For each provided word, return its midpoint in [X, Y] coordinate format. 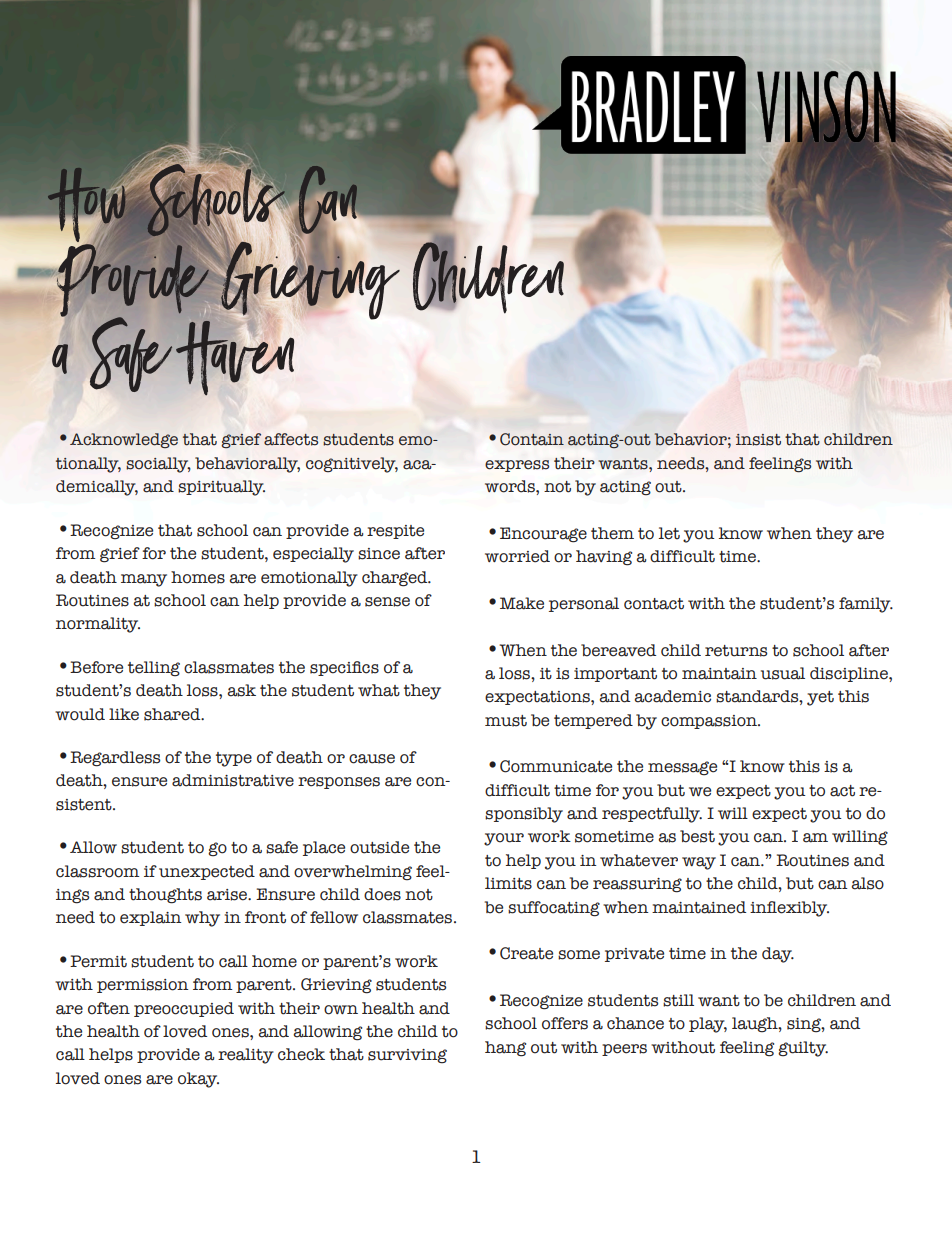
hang [505, 1049]
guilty [803, 1049]
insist [758, 440]
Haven [234, 356]
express [517, 466]
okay [198, 1080]
